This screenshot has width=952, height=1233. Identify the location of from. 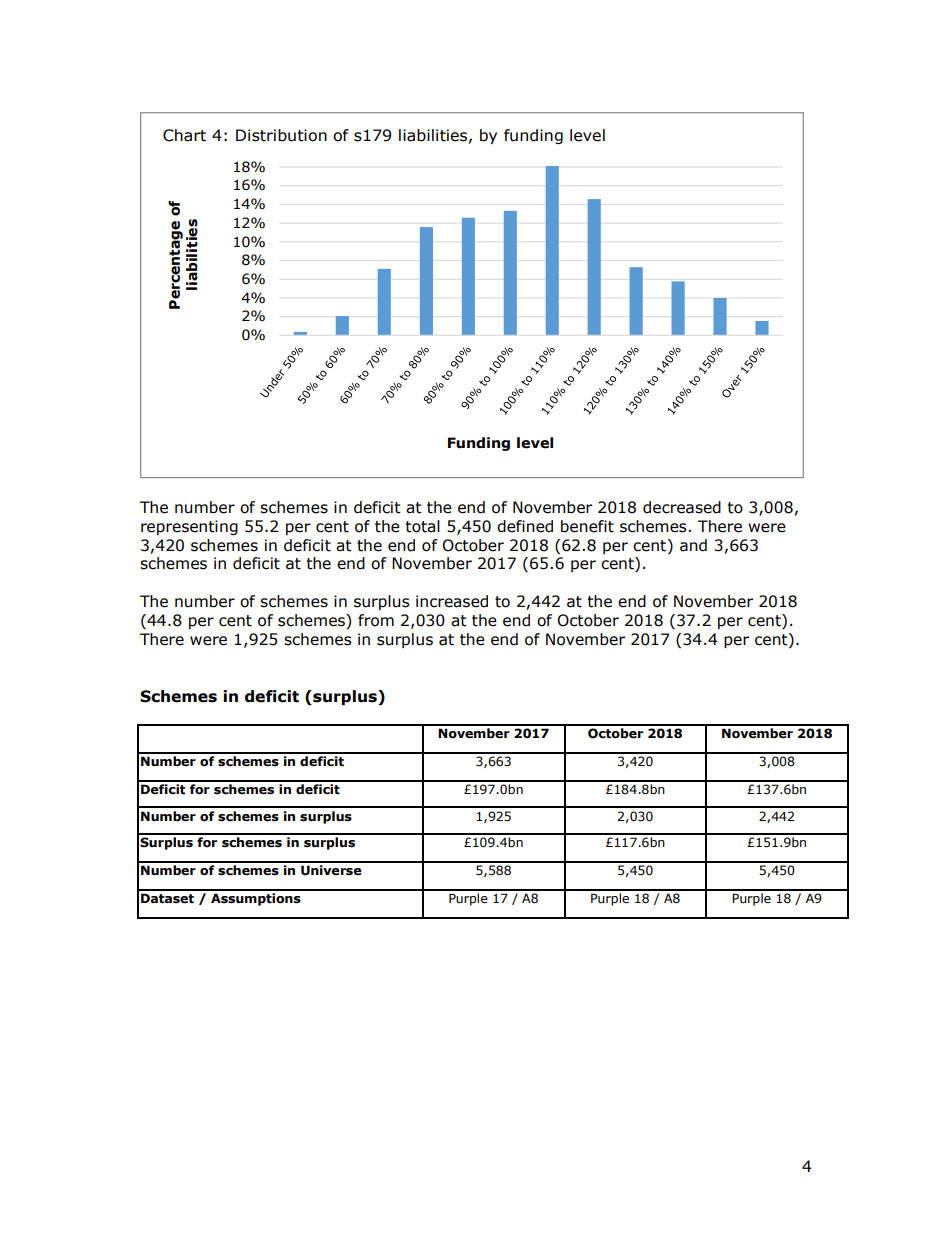
(376, 620).
